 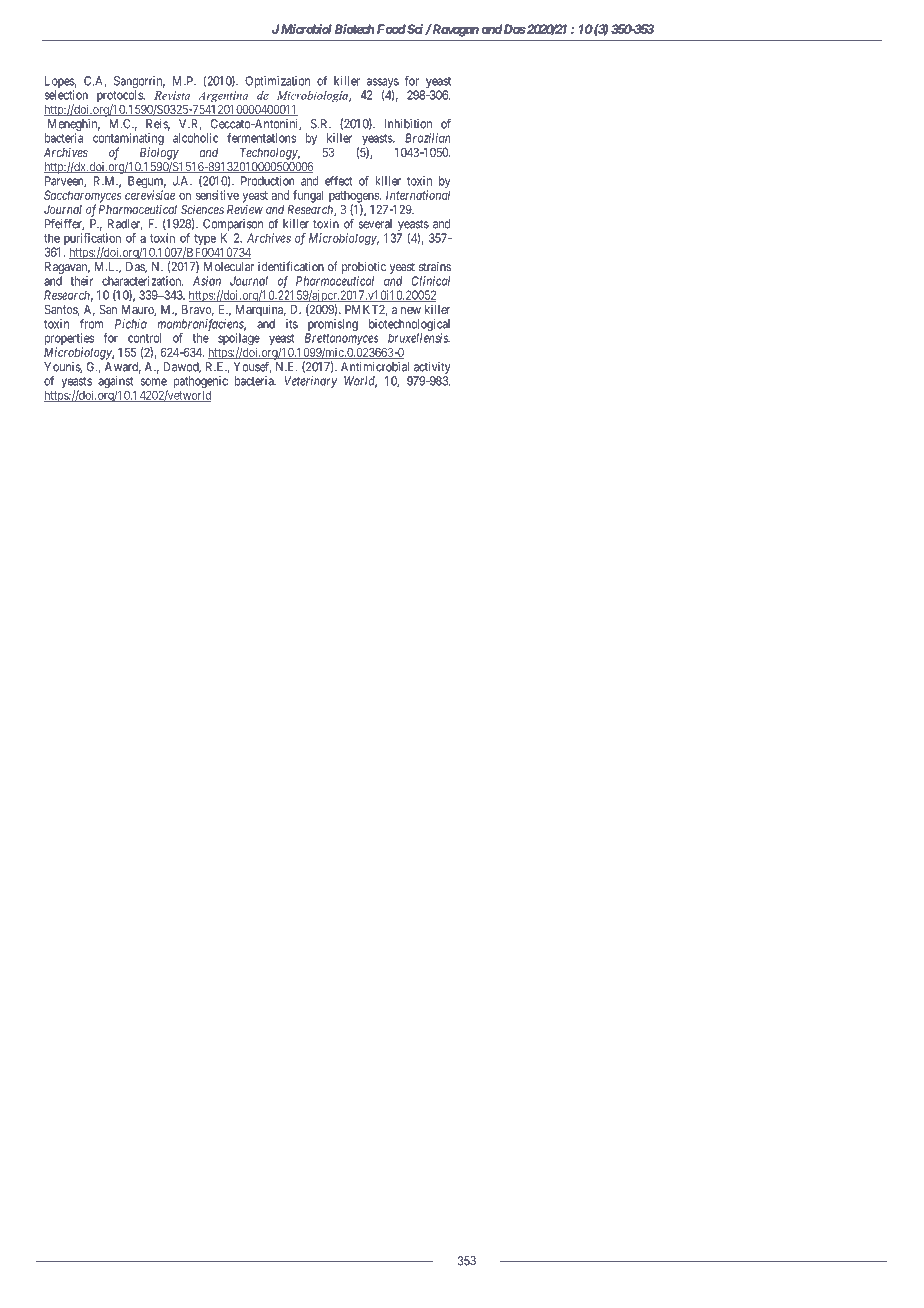 I want to click on from, so click(x=92, y=324).
